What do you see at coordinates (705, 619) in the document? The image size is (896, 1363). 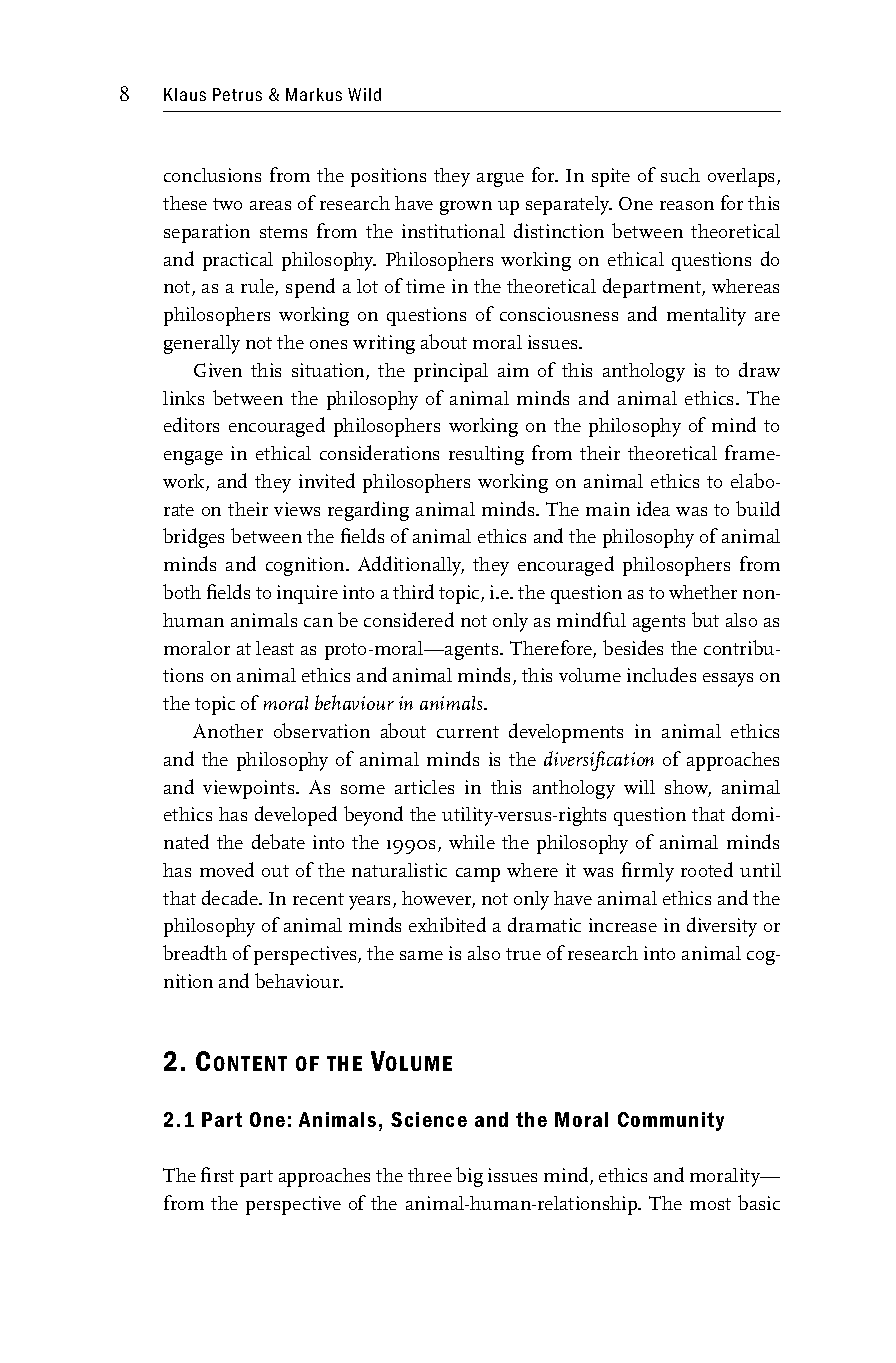 I see `but` at bounding box center [705, 619].
